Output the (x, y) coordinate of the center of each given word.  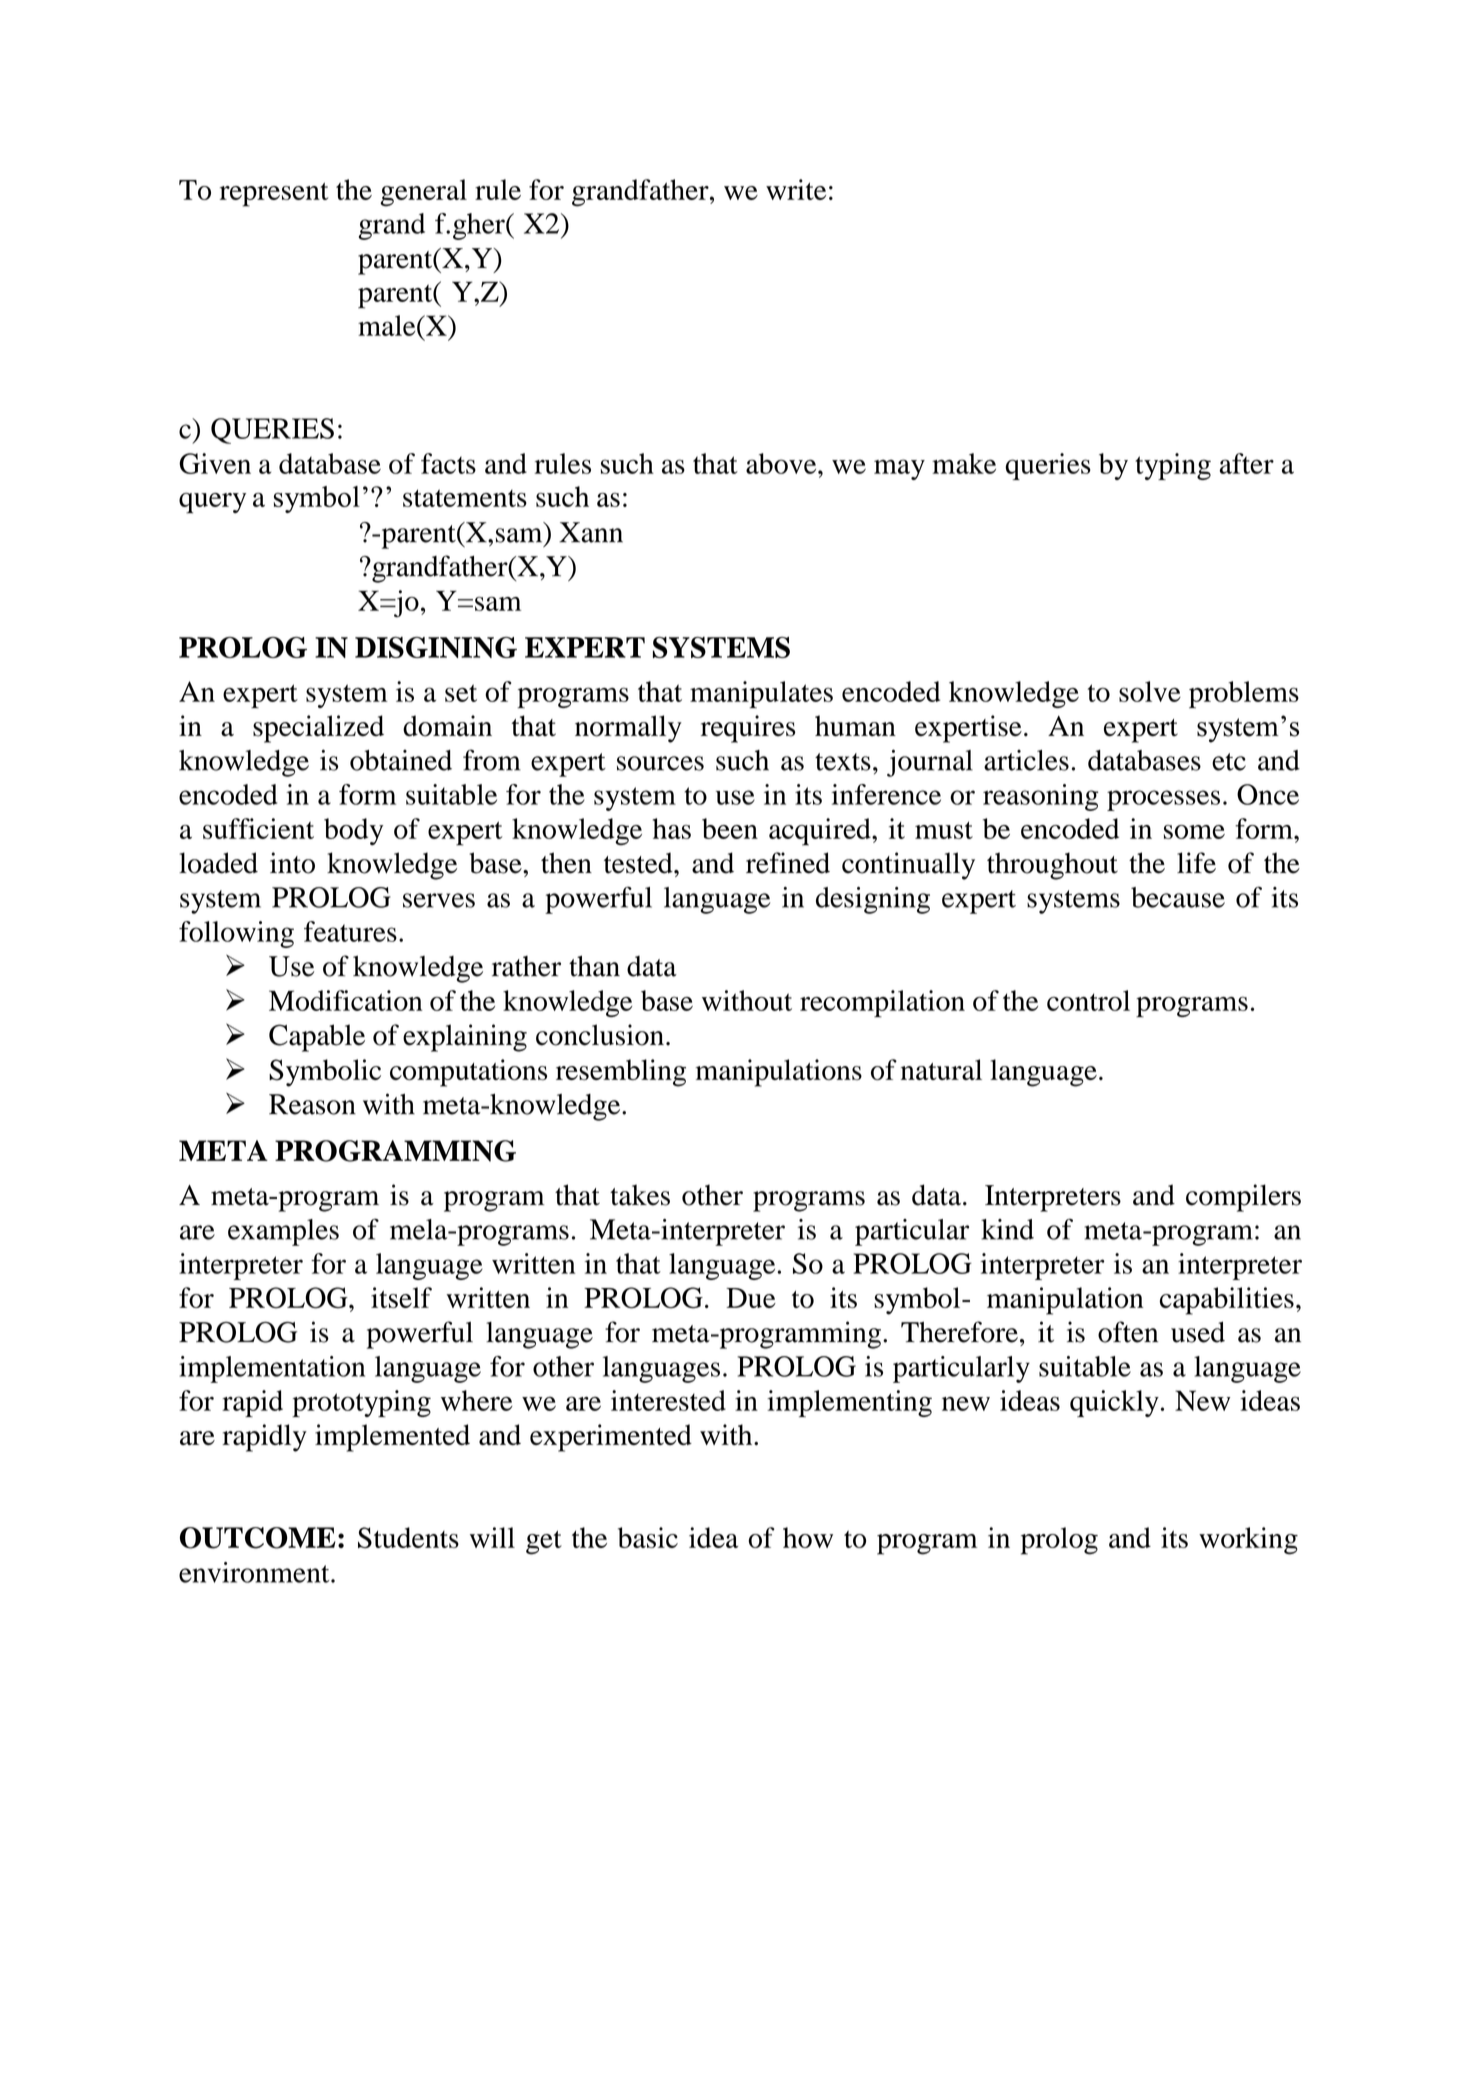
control (1088, 1000)
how (808, 1537)
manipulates (761, 694)
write (796, 189)
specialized (318, 729)
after (1246, 463)
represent (274, 194)
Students (408, 1537)
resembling (621, 1073)
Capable (317, 1038)
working (1248, 1541)
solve (1150, 691)
